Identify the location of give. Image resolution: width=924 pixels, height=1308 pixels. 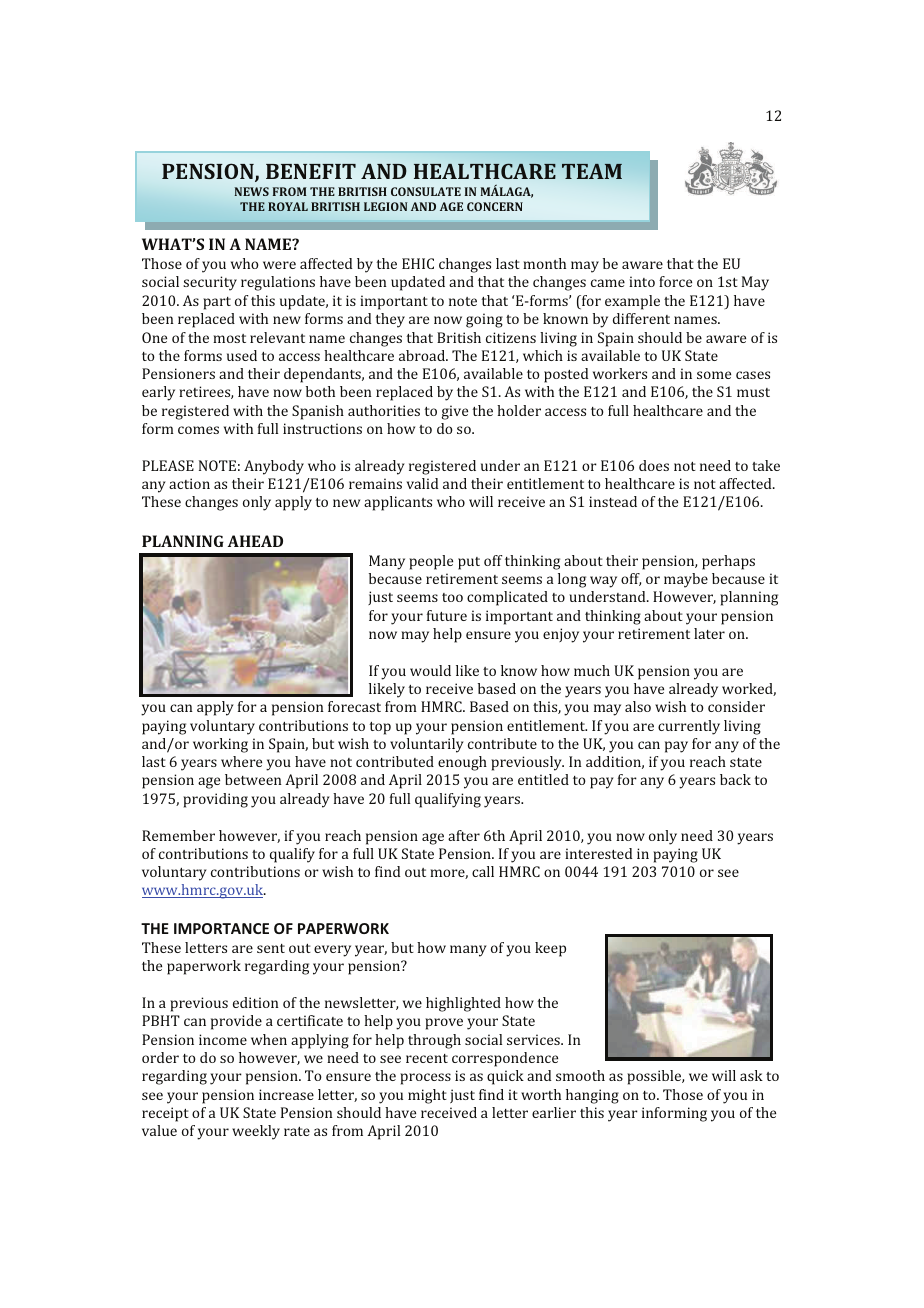
(455, 412).
